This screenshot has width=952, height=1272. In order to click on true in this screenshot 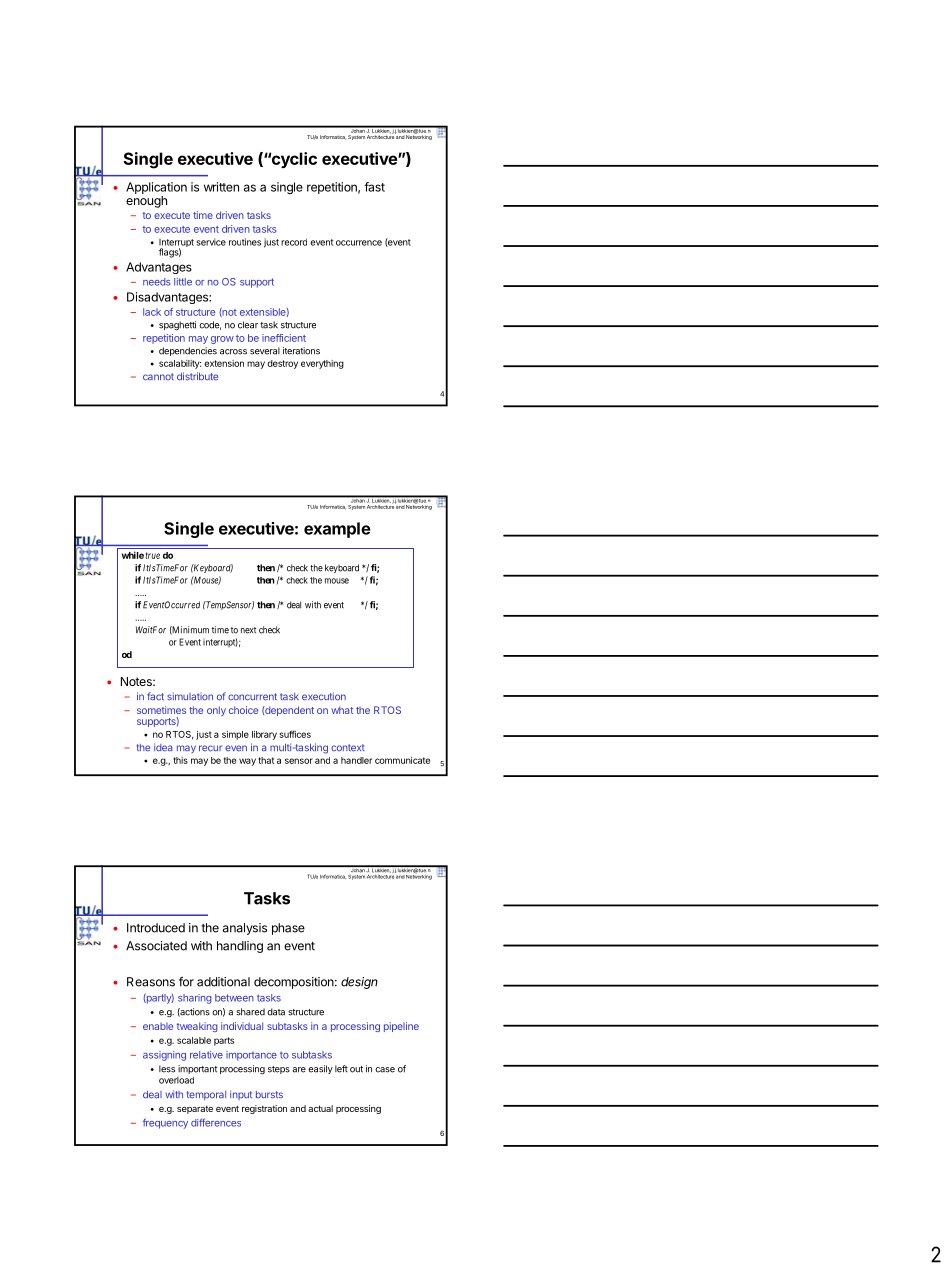, I will do `click(153, 555)`.
